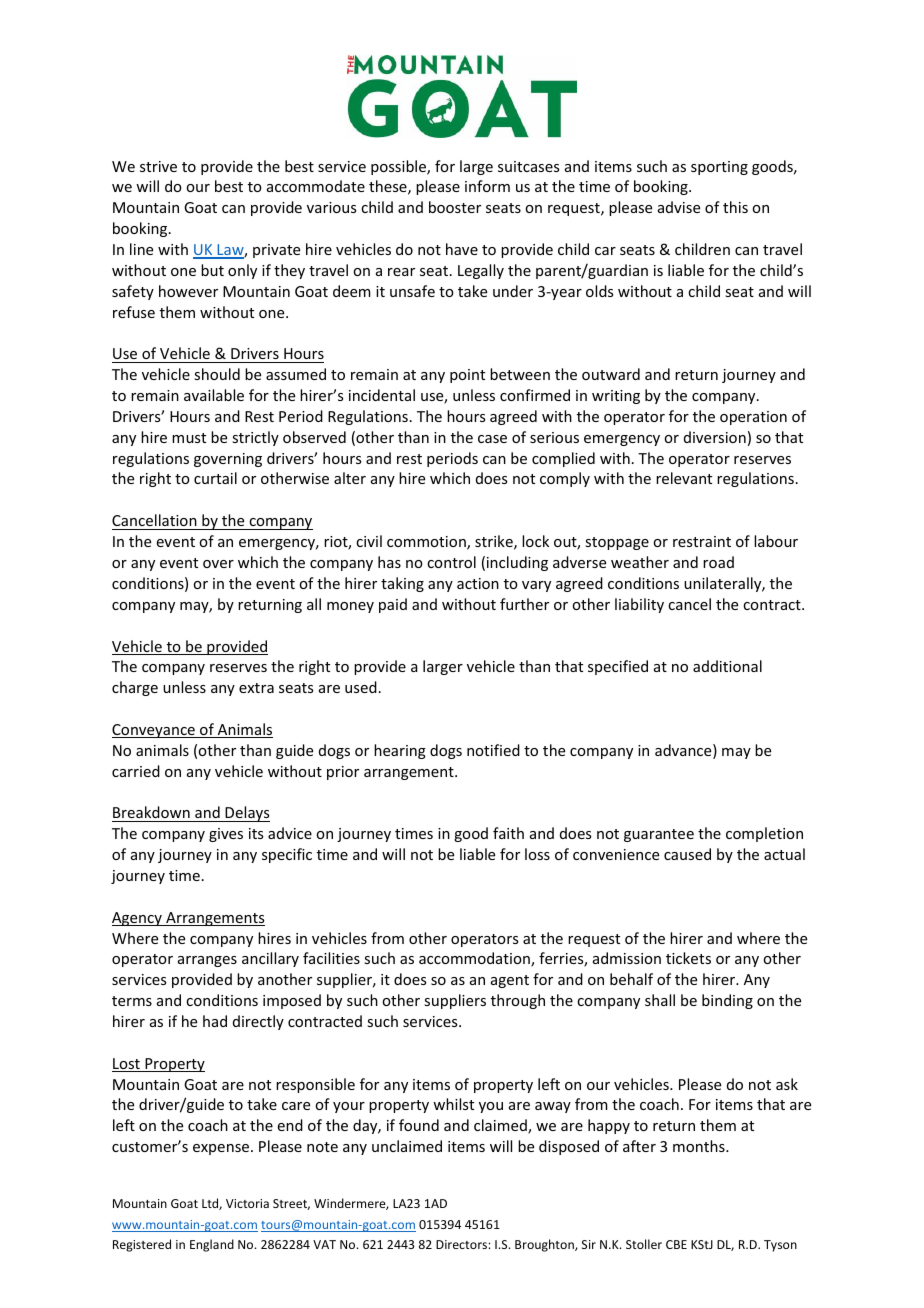 Image resolution: width=924 pixels, height=1308 pixels. Describe the element at coordinates (467, 376) in the screenshot. I see `point` at that location.
